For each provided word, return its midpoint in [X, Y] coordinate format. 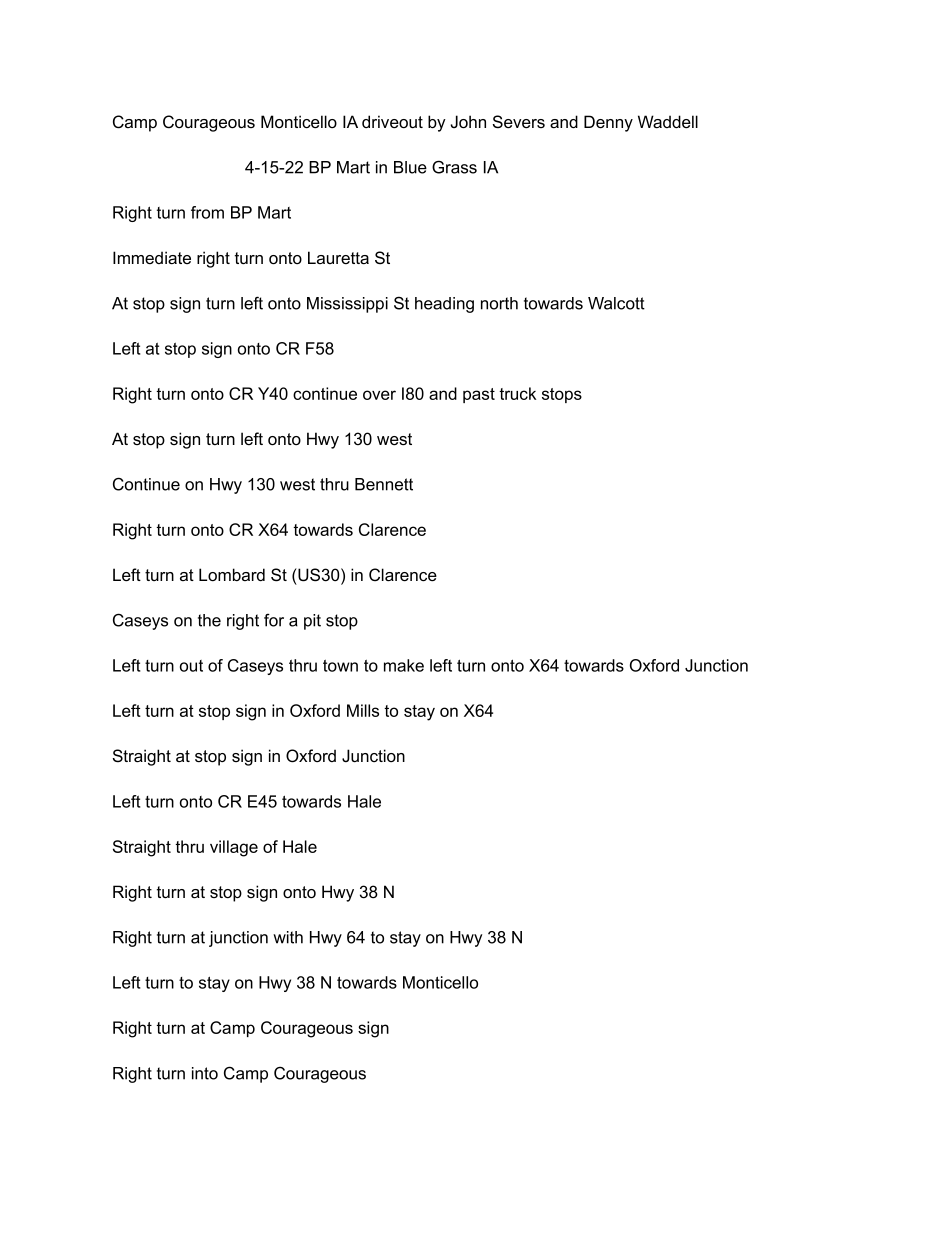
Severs [519, 122]
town [340, 666]
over [379, 395]
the [209, 620]
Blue [410, 167]
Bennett [384, 484]
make [404, 665]
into [205, 1073]
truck [517, 393]
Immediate [152, 257]
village [234, 848]
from [207, 212]
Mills [363, 710]
